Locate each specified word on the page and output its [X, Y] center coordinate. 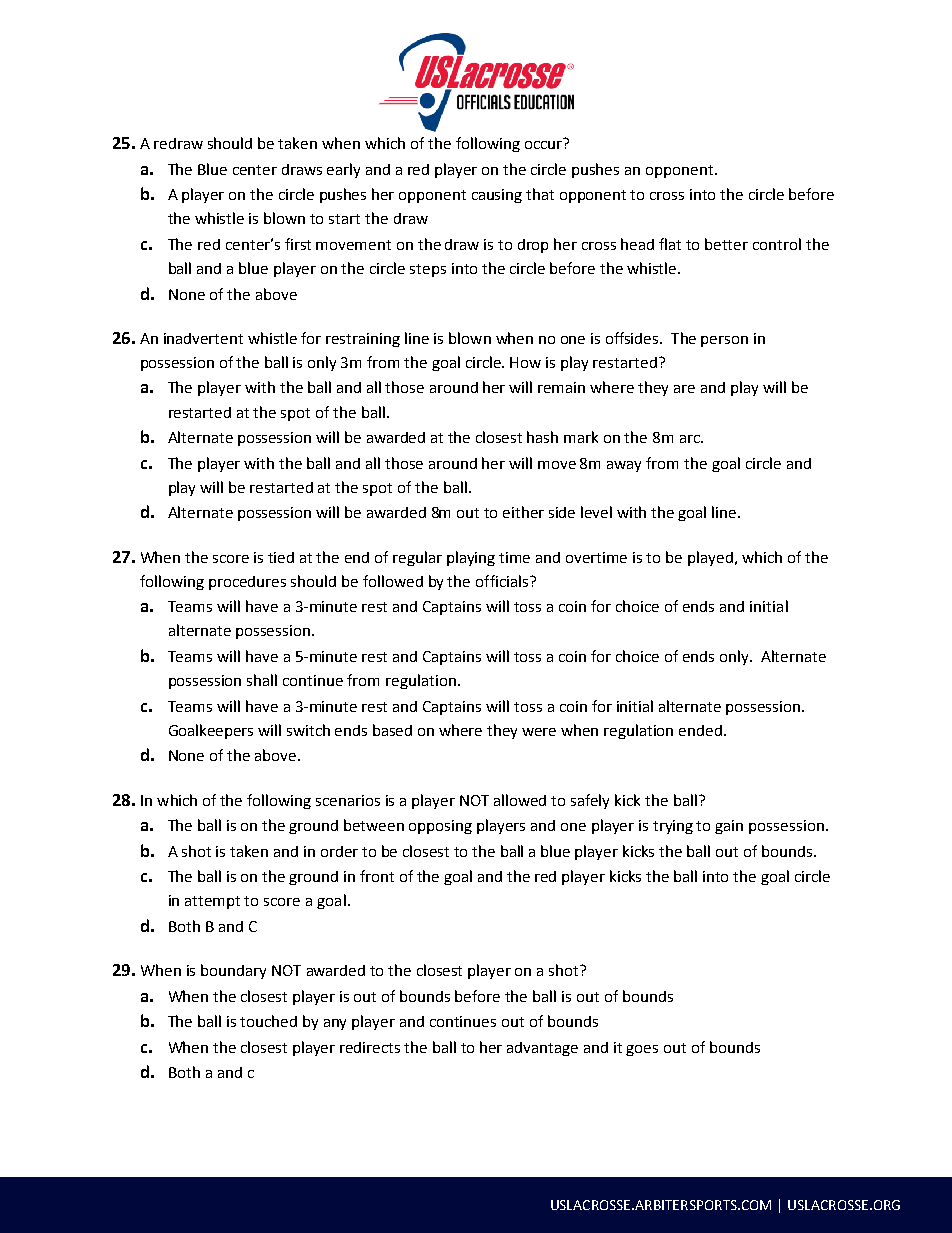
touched [268, 1021]
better [726, 244]
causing [497, 196]
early [343, 170]
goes [642, 1050]
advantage [542, 1049]
